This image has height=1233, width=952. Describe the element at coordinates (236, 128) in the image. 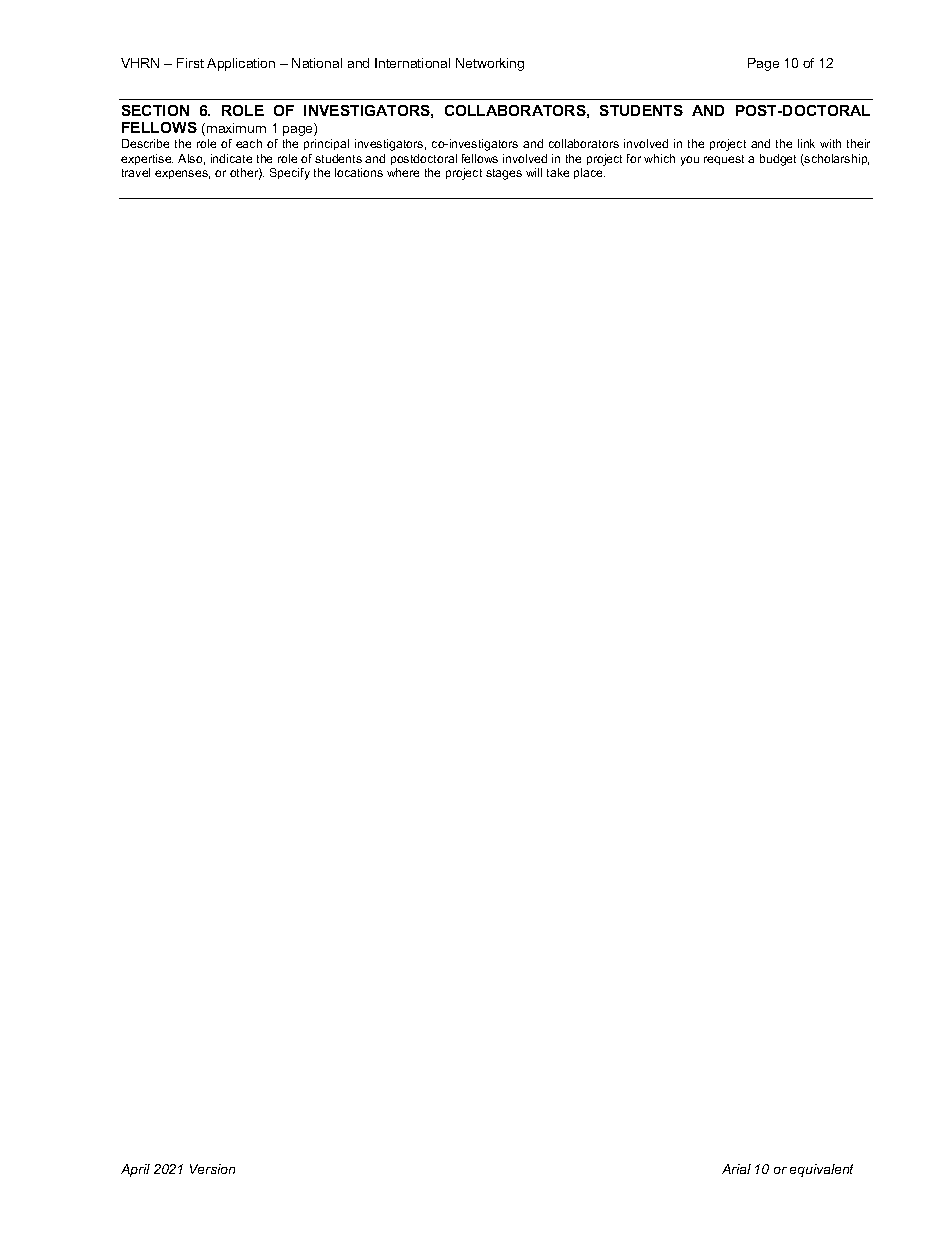

I see `maximum` at that location.
